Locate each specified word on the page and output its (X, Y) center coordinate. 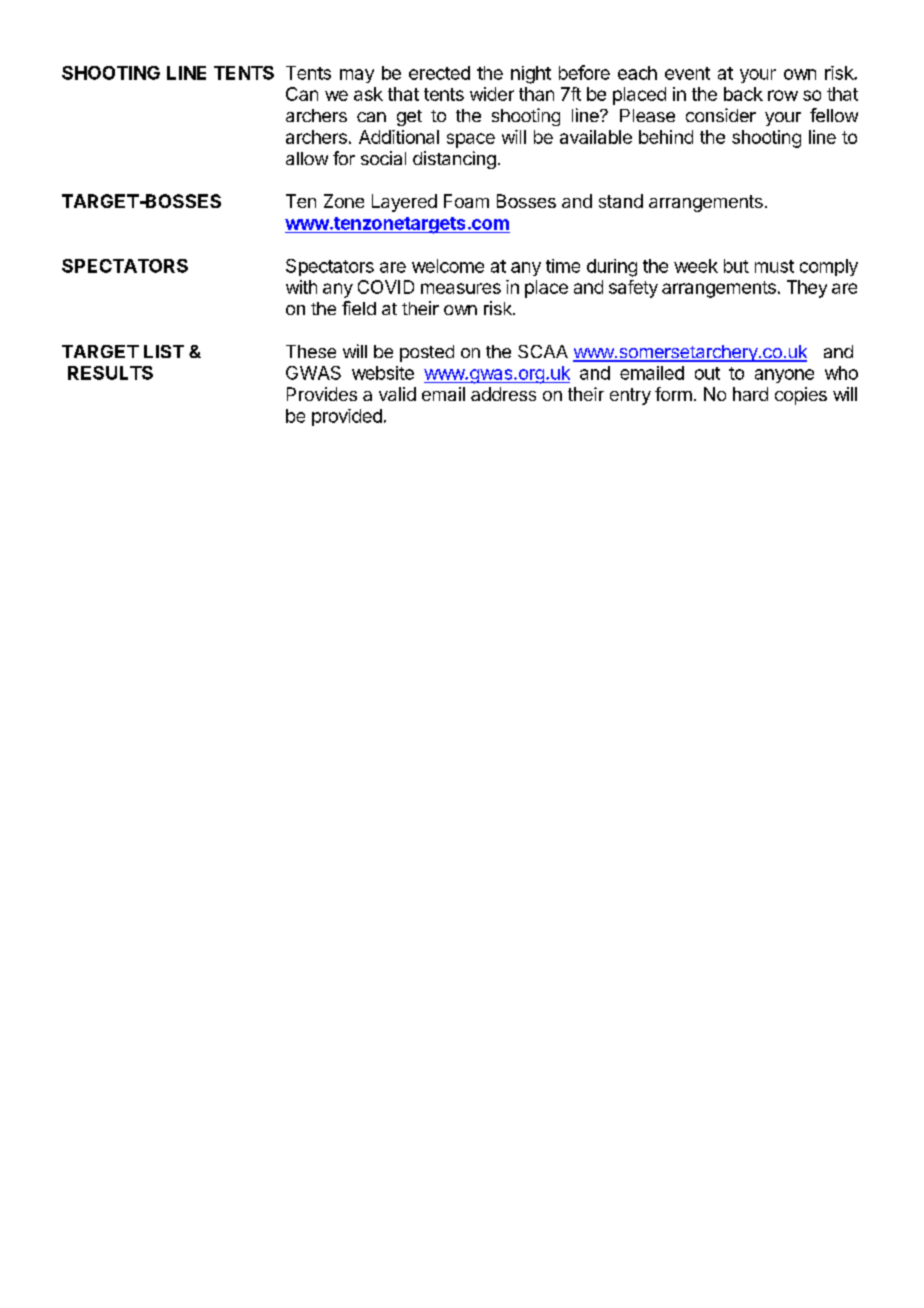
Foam (466, 201)
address (503, 394)
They (807, 289)
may (357, 76)
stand (621, 201)
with (301, 287)
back (743, 94)
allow (307, 158)
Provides (322, 394)
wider (492, 94)
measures (461, 288)
